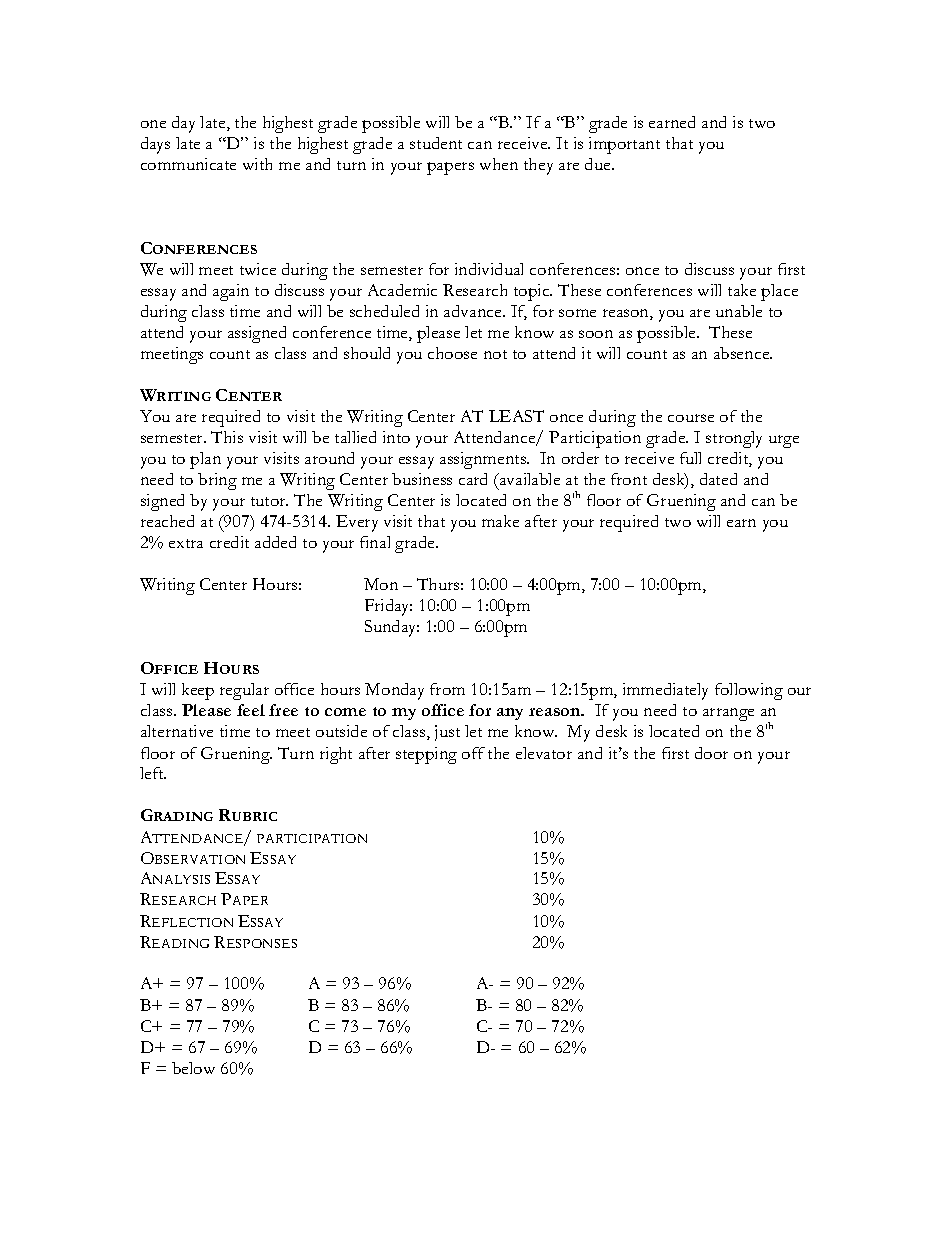 The image size is (952, 1233). Describe the element at coordinates (251, 710) in the image. I see `feel` at that location.
